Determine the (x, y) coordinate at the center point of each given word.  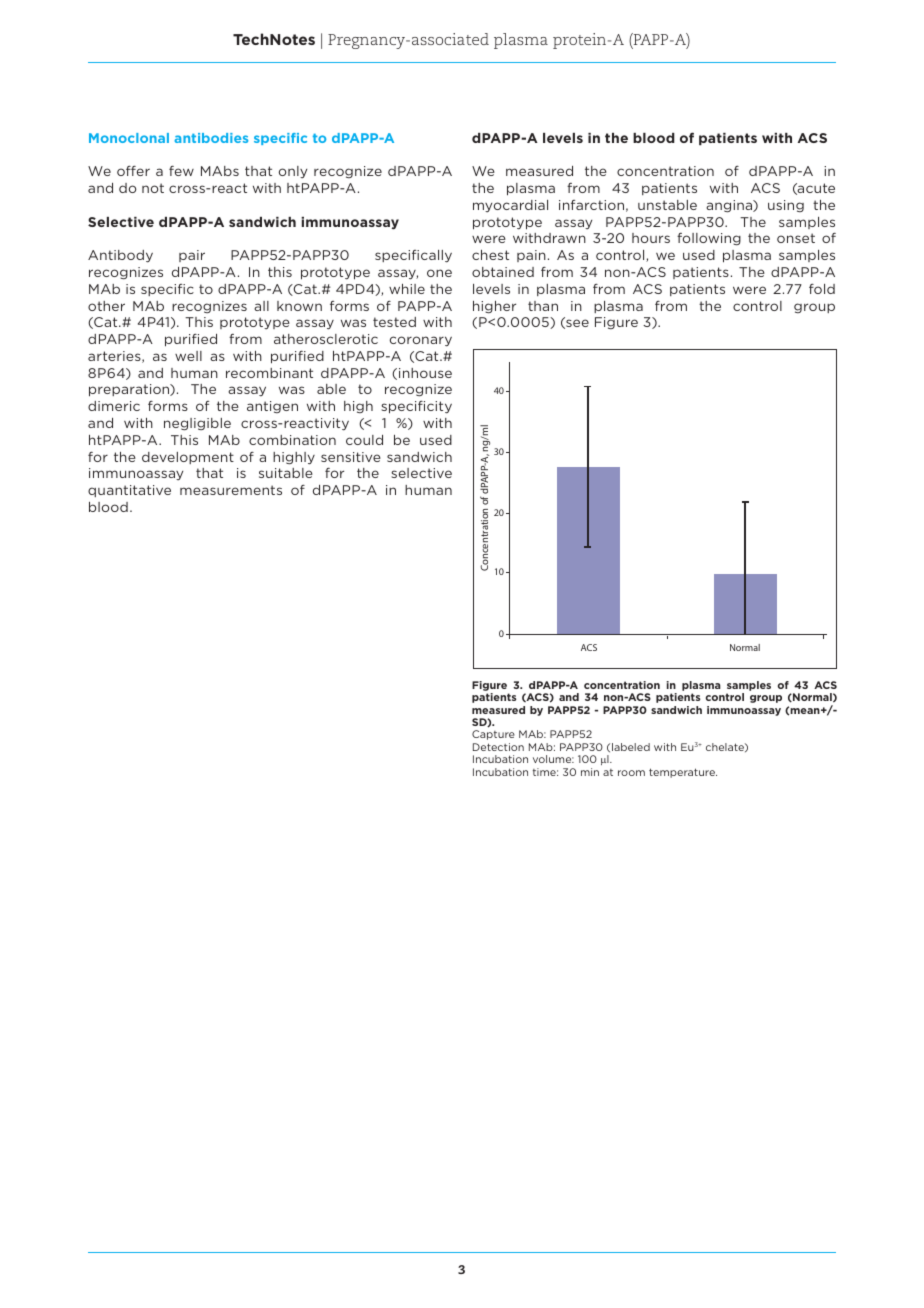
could (364, 440)
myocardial (510, 206)
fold (822, 289)
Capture (493, 735)
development (188, 458)
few (181, 170)
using (786, 206)
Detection (498, 747)
